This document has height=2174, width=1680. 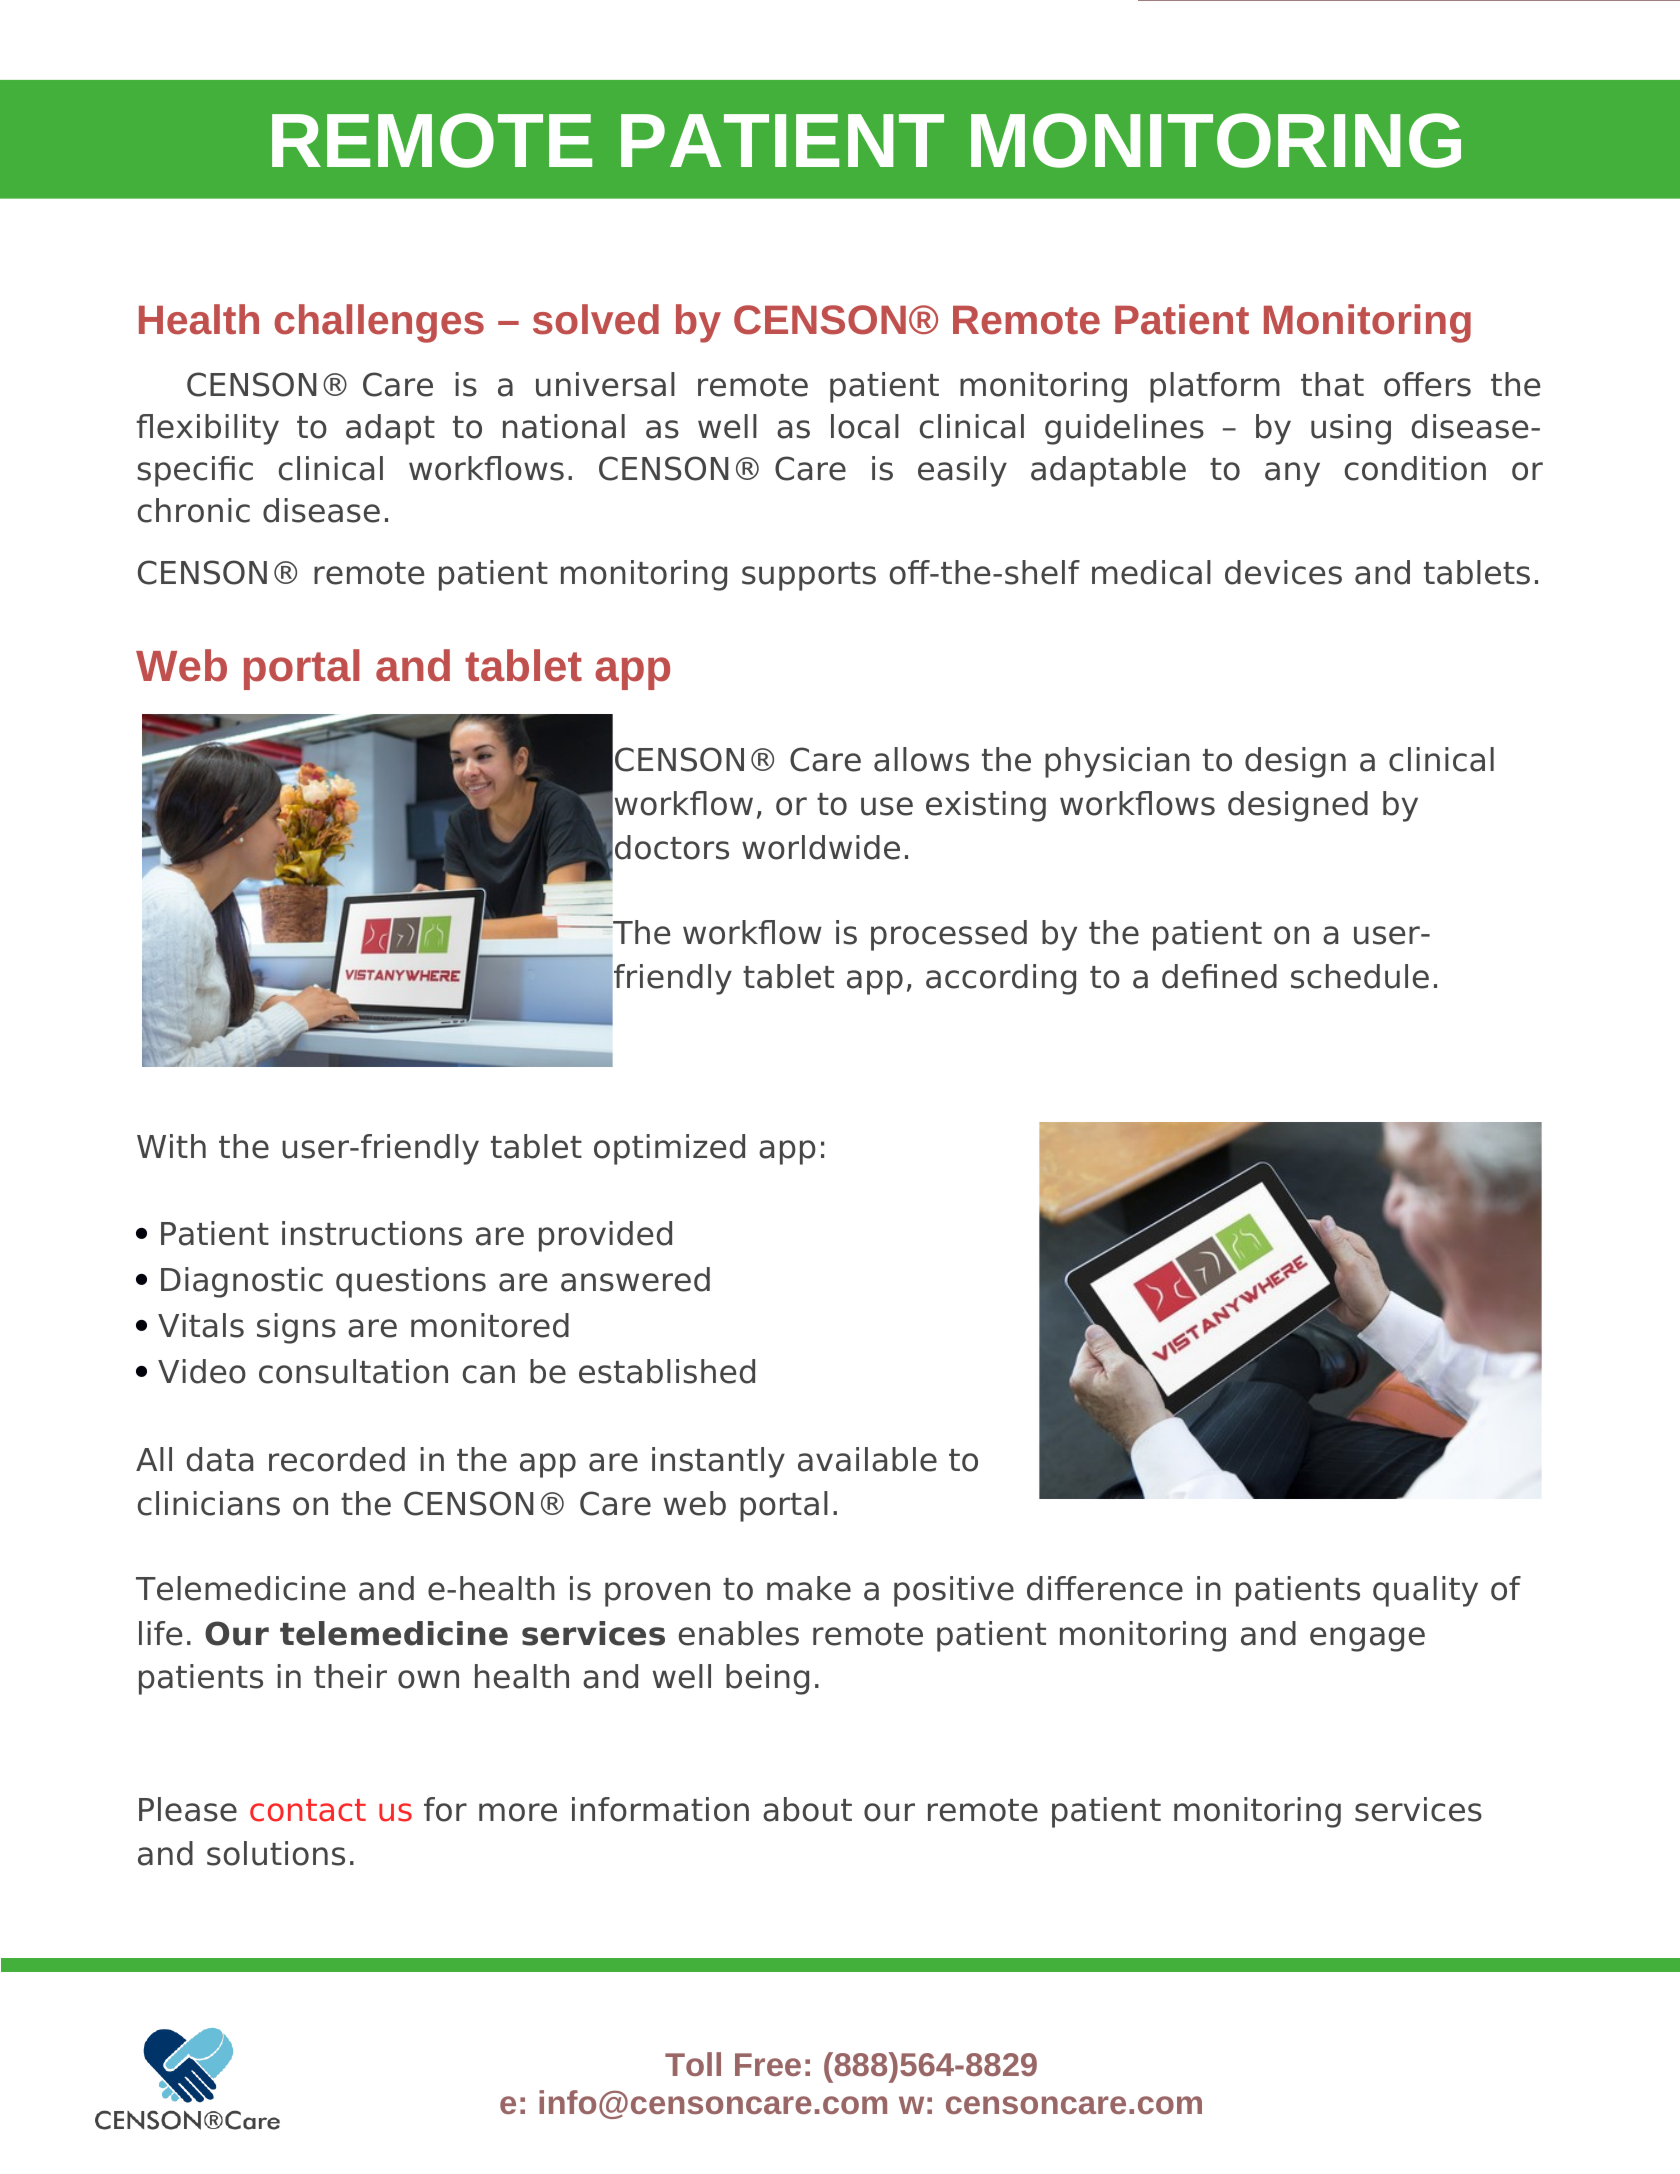 What do you see at coordinates (379, 323) in the document?
I see `challenges` at bounding box center [379, 323].
